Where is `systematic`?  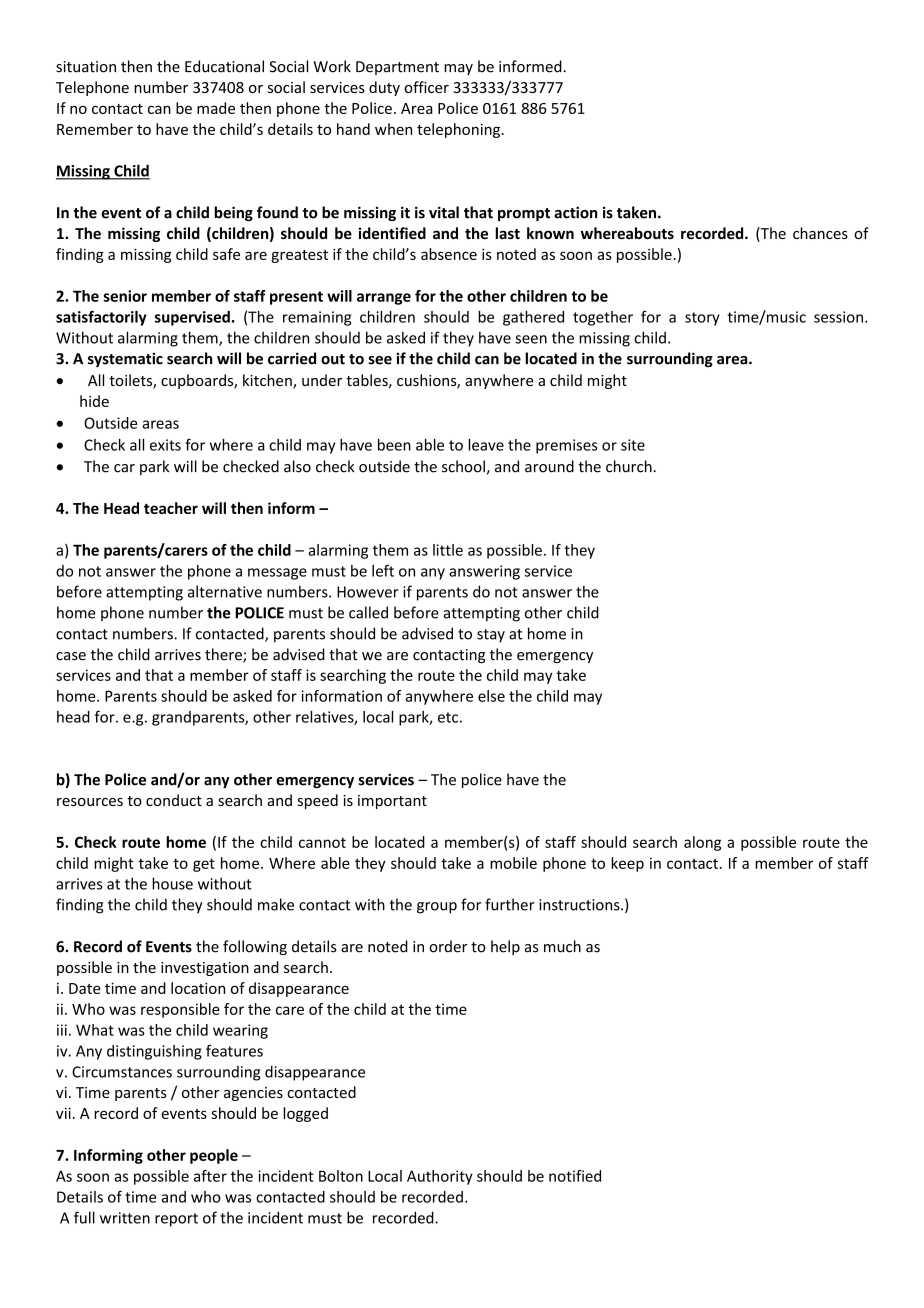 systematic is located at coordinates (125, 360).
